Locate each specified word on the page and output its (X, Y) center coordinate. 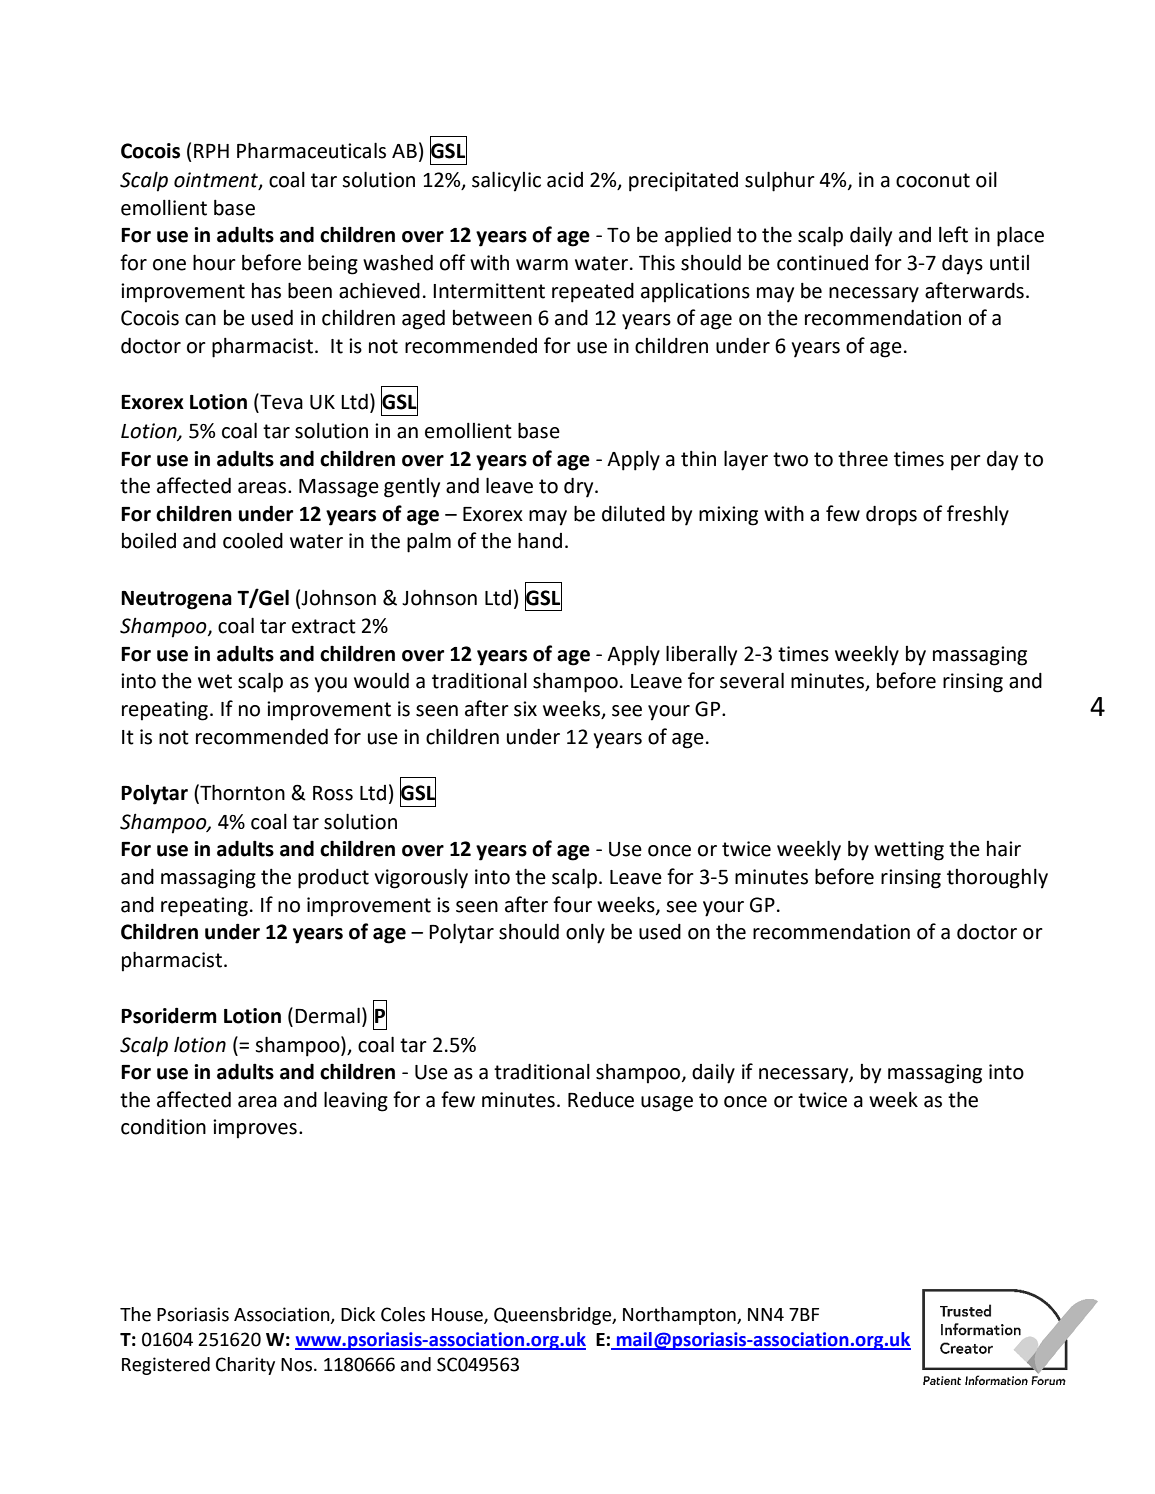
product (333, 879)
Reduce (601, 1100)
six (525, 709)
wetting (909, 851)
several (752, 680)
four (572, 904)
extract (324, 626)
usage (667, 1104)
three (863, 458)
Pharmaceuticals (311, 150)
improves (255, 1129)
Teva (280, 402)
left (953, 234)
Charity (245, 1366)
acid (565, 180)
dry (580, 488)
